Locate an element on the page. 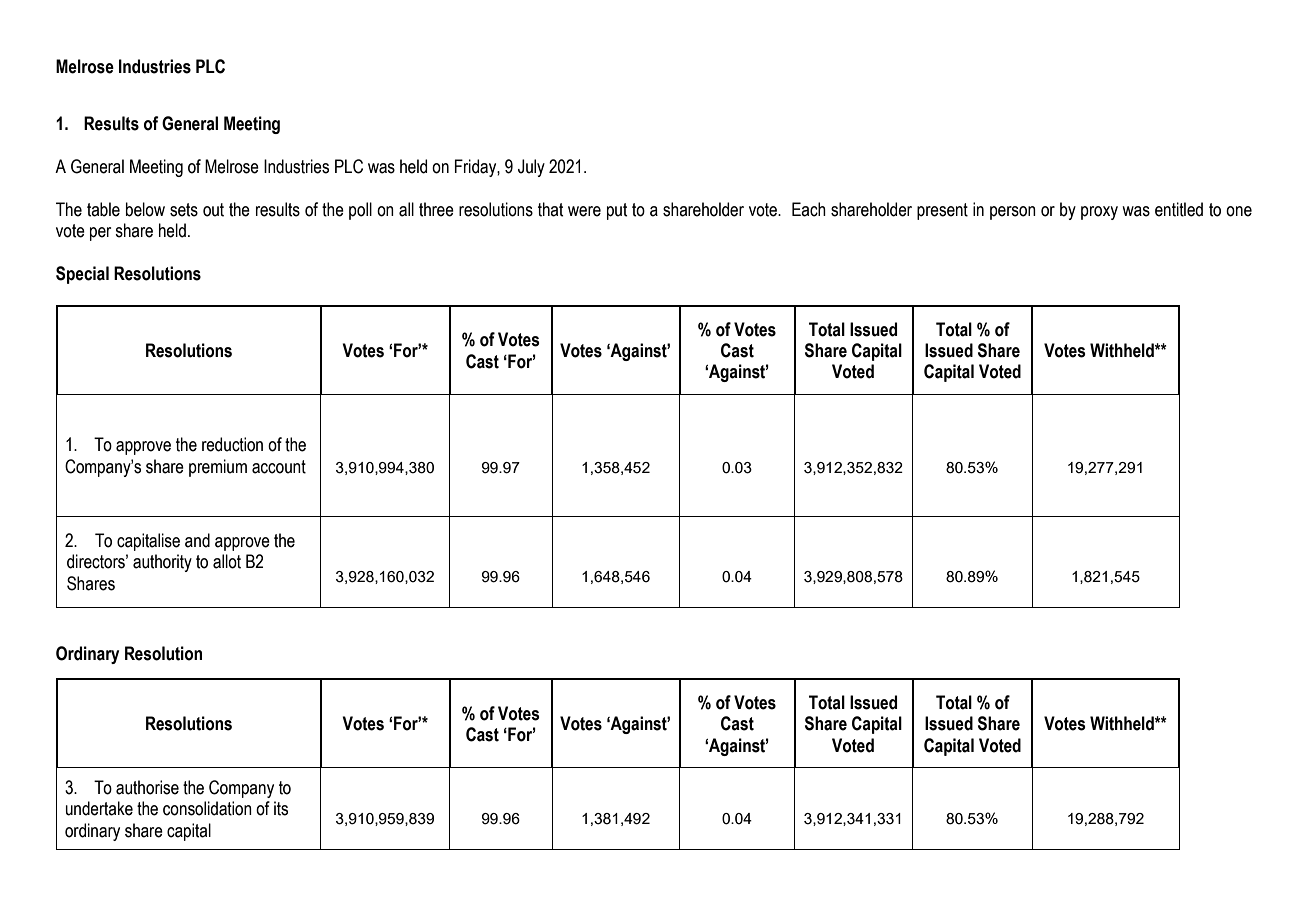 The width and height of the image is (1308, 924). consolidation is located at coordinates (207, 808).
